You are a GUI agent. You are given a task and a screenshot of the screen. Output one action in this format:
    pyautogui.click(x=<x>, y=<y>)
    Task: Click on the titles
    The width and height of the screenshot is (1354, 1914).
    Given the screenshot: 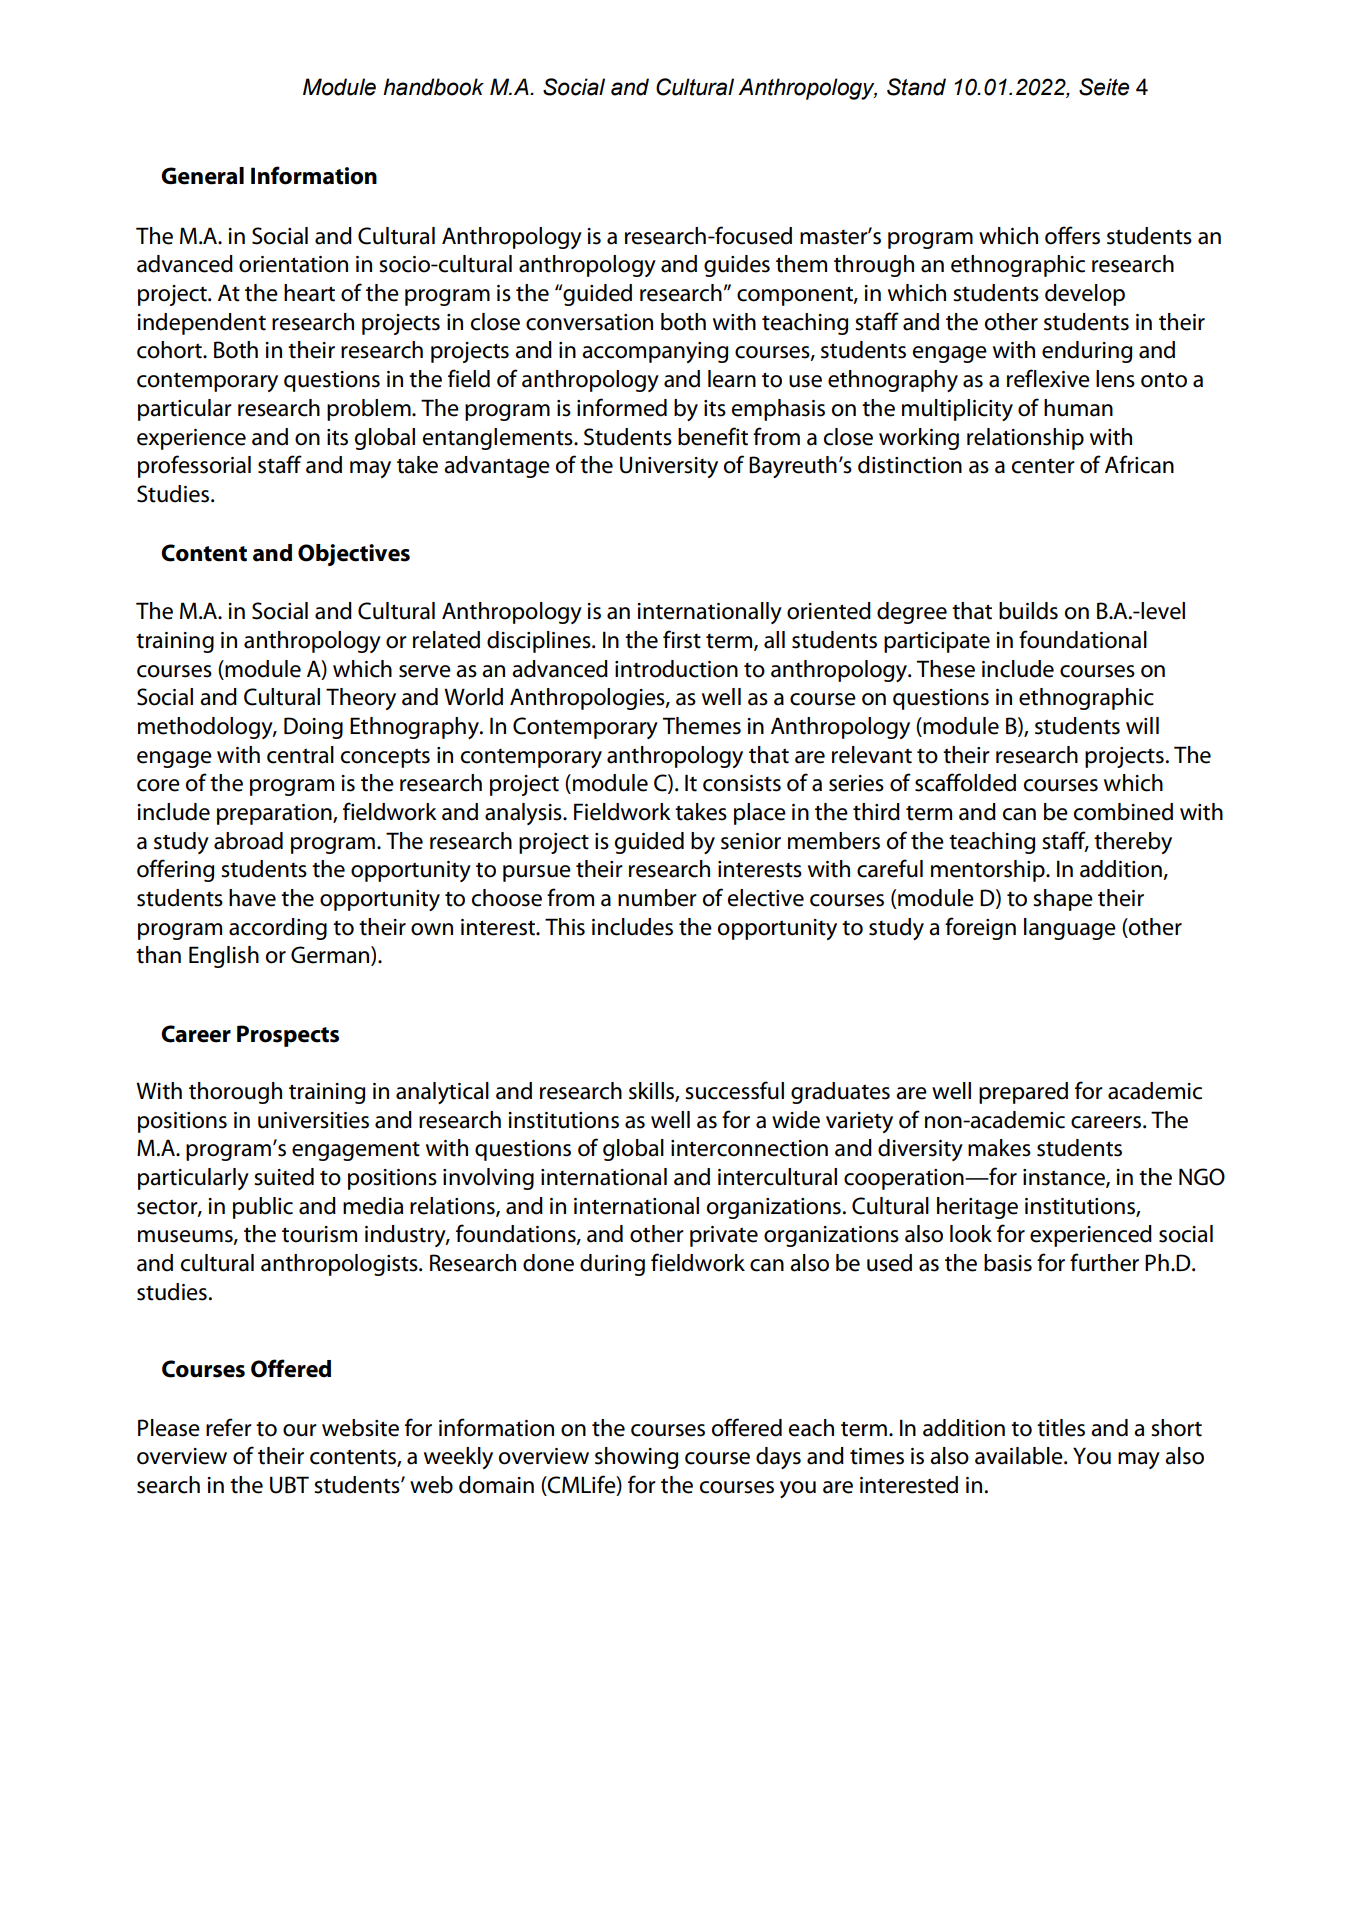 What is the action you would take?
    pyautogui.click(x=1061, y=1428)
